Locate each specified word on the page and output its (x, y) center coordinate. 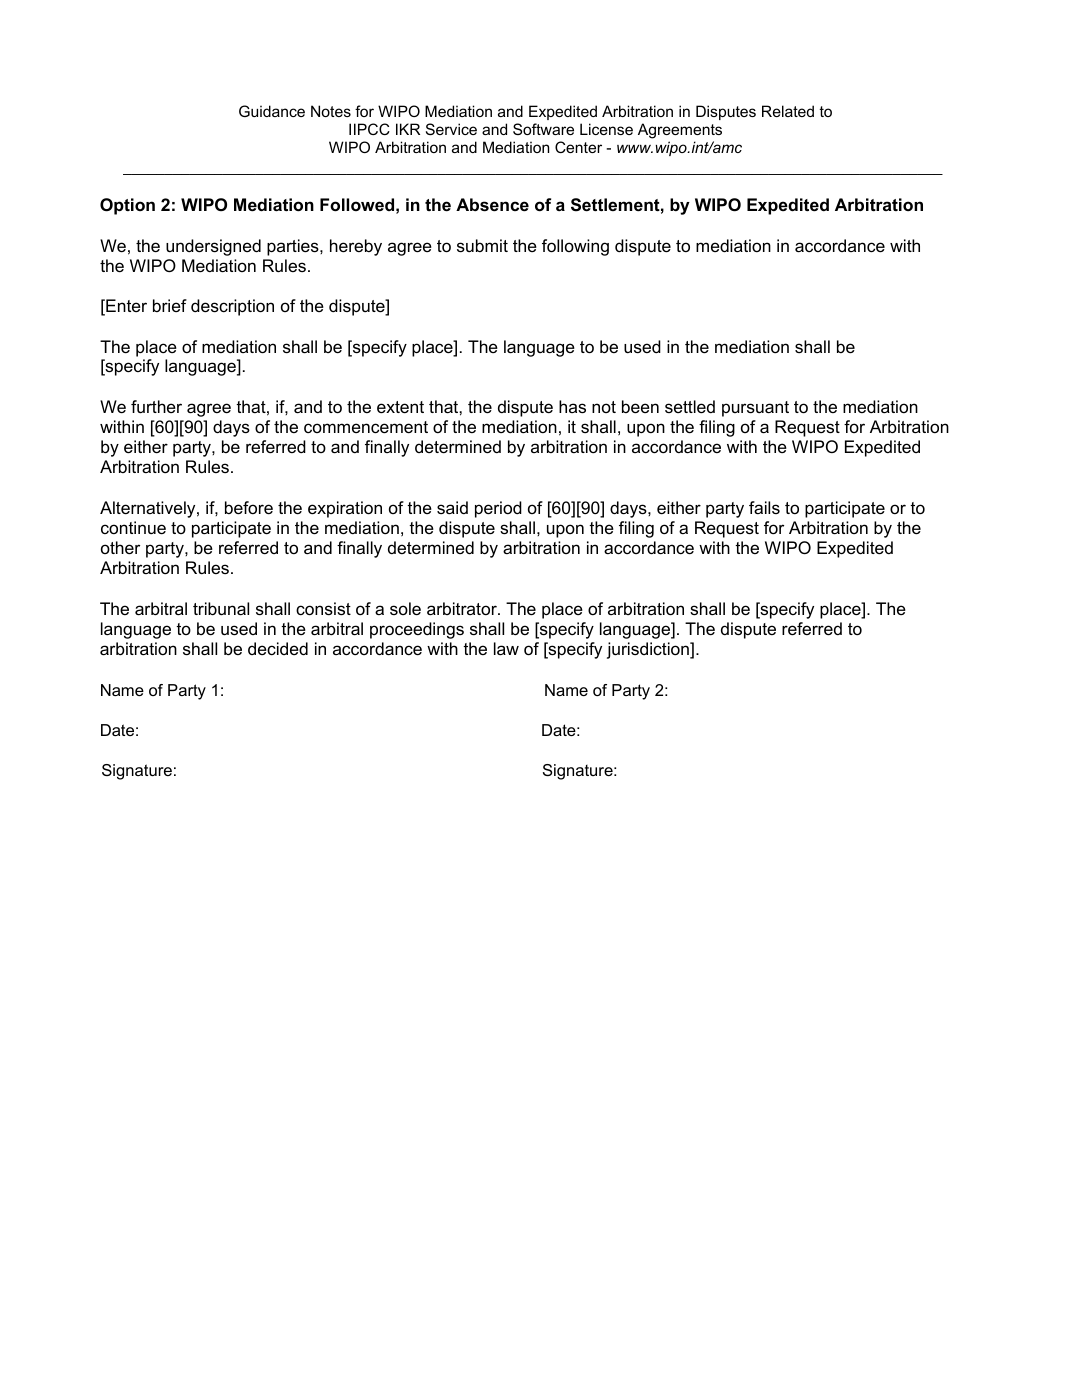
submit (482, 245)
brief (170, 305)
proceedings (417, 630)
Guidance (272, 111)
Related (788, 111)
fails (764, 507)
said (452, 507)
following (575, 247)
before (249, 508)
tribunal (221, 609)
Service (451, 129)
